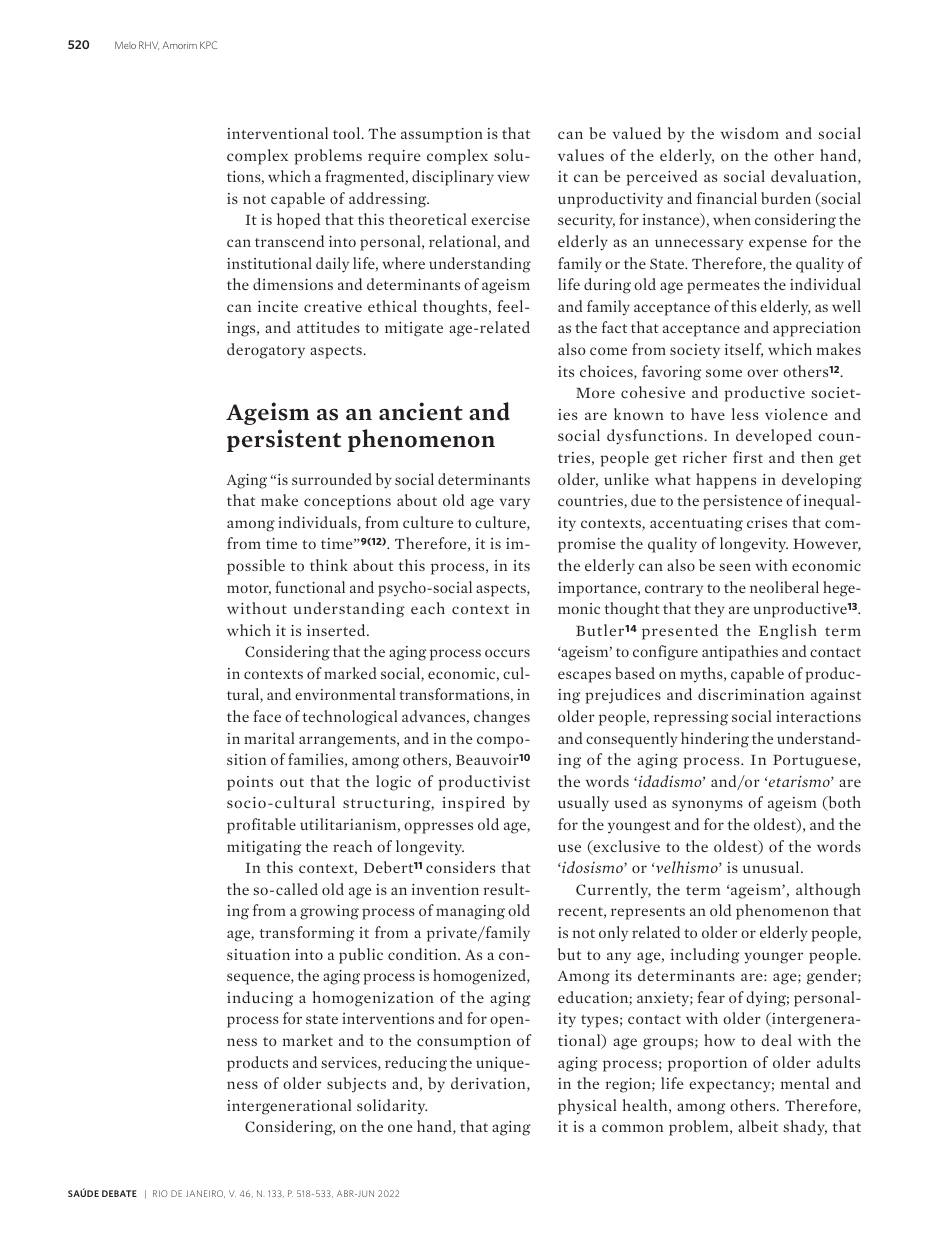 The image size is (952, 1247). What do you see at coordinates (205, 1194) in the screenshot?
I see `JANEIRO` at bounding box center [205, 1194].
